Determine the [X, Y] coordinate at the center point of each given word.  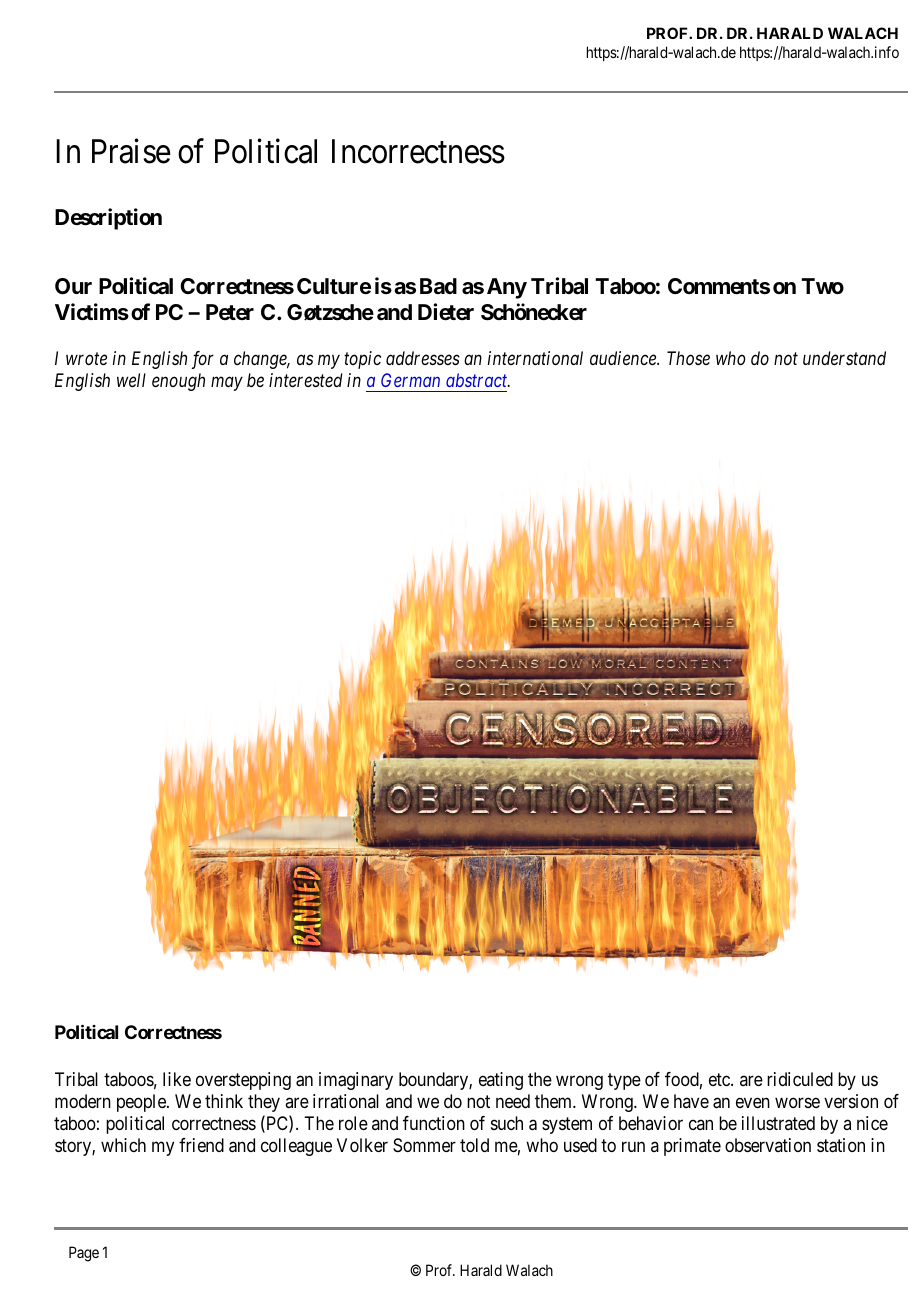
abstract [478, 380]
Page [84, 1254]
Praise [131, 151]
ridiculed [800, 1079]
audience [624, 358]
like [177, 1079]
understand [844, 358]
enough [178, 382]
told [474, 1145]
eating [501, 1081]
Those [688, 358]
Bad [438, 286]
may [227, 384]
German [410, 380]
